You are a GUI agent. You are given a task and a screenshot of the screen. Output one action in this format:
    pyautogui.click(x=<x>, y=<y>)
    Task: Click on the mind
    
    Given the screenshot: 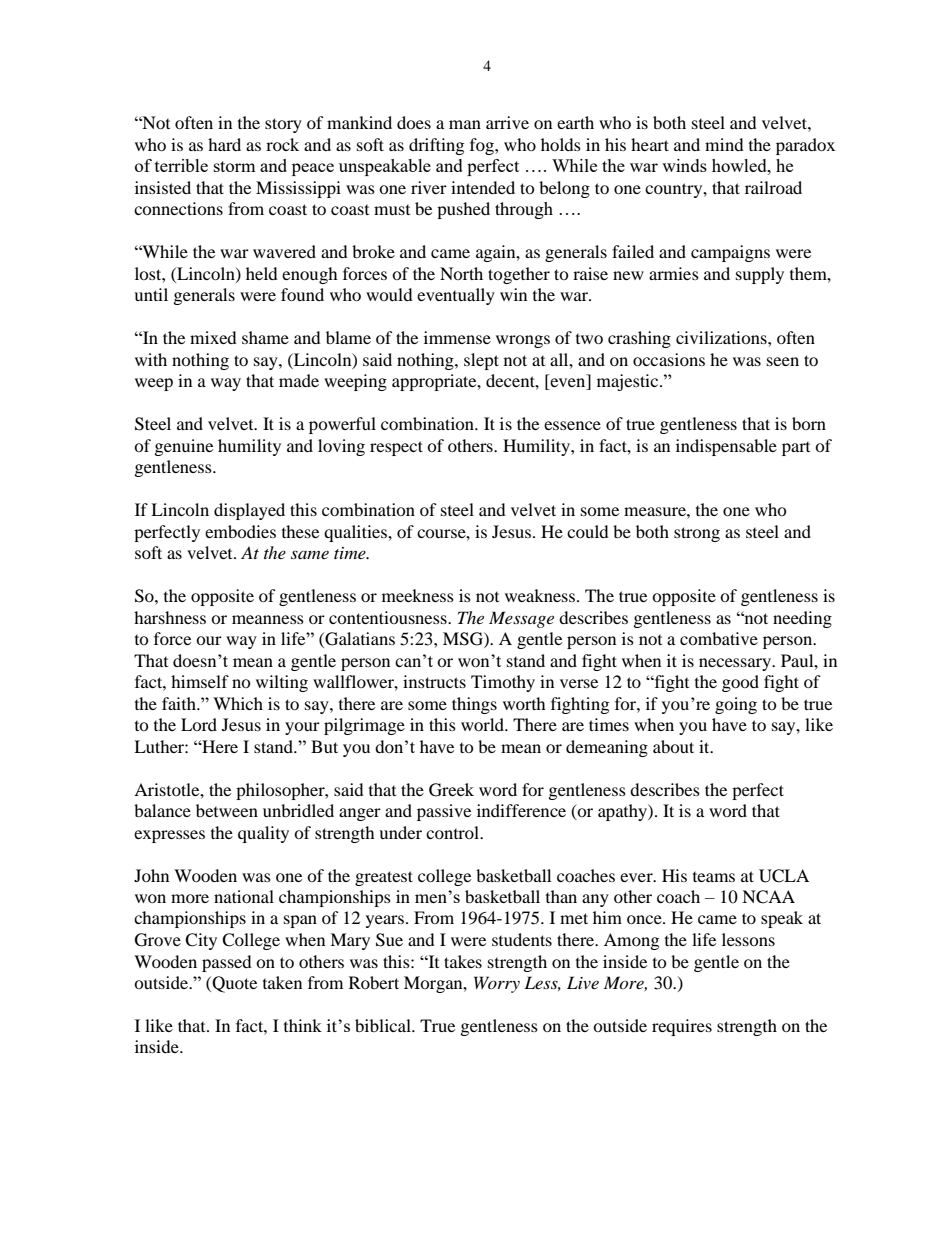 What is the action you would take?
    pyautogui.click(x=724, y=144)
